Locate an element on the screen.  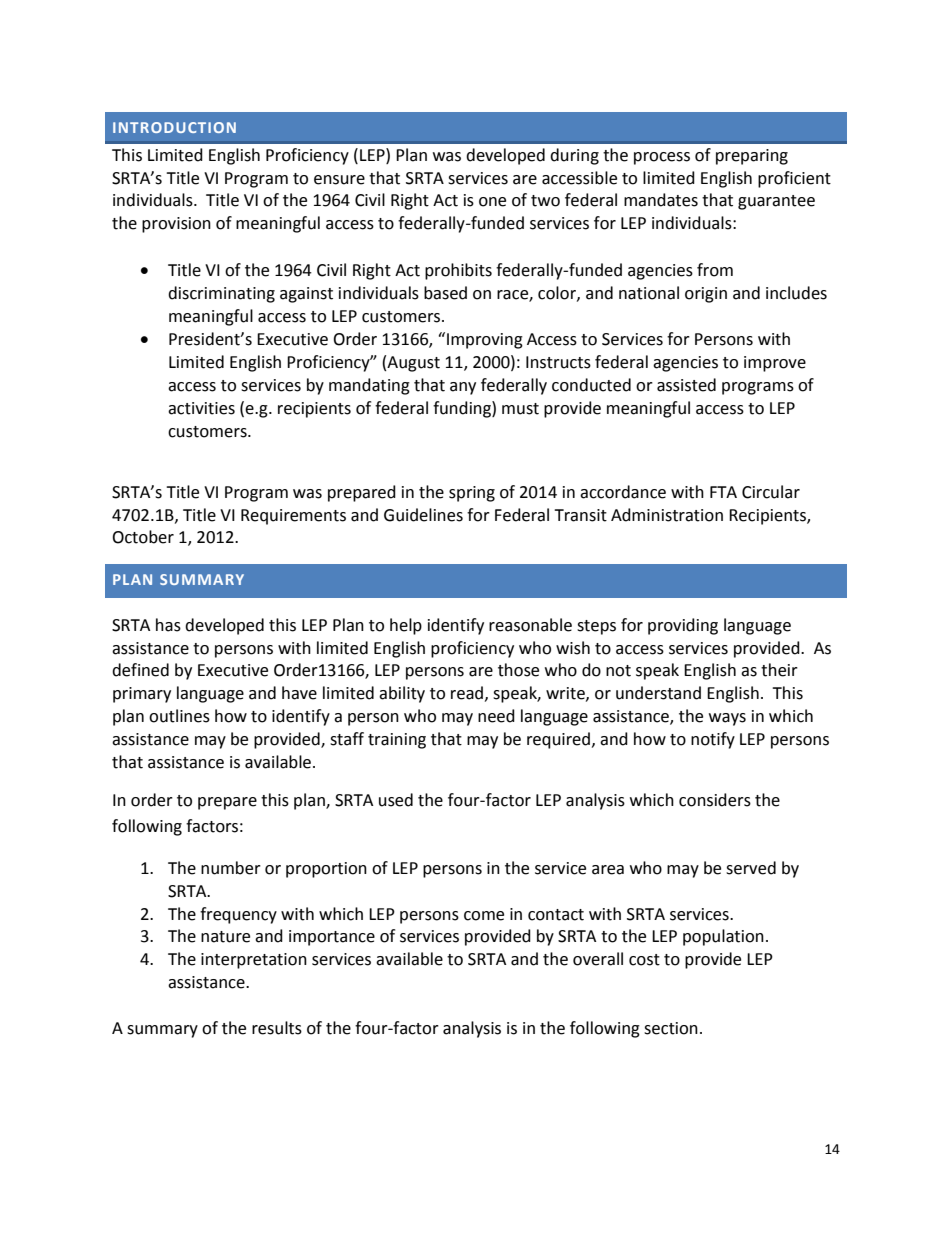
interpretation is located at coordinates (254, 961).
